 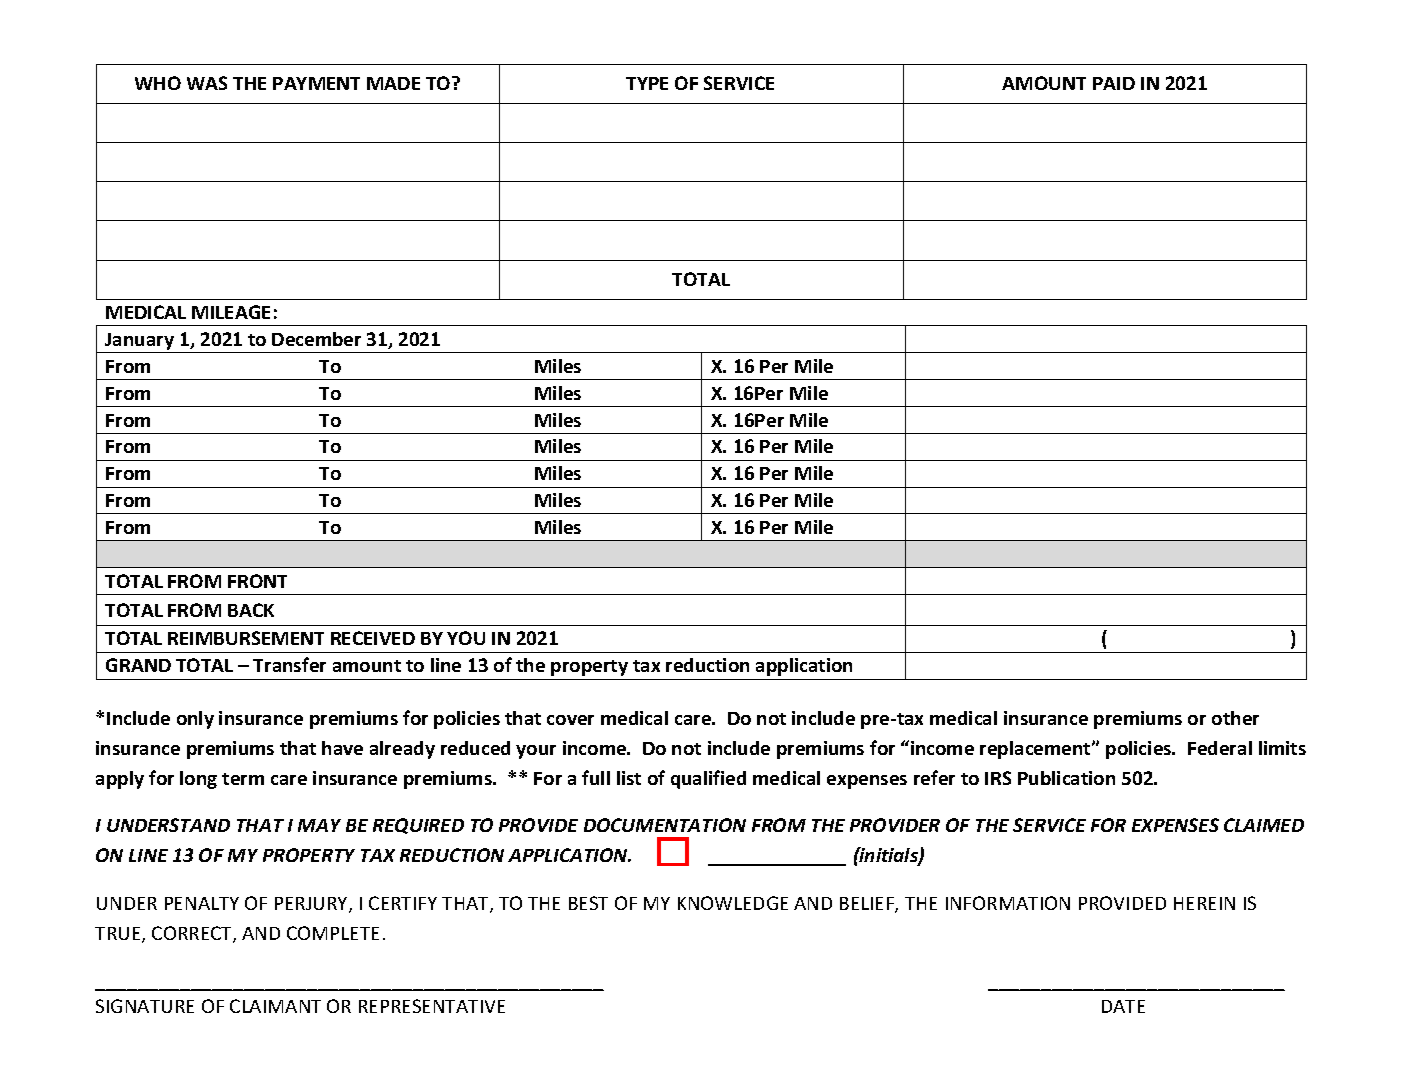 What do you see at coordinates (1220, 748) in the screenshot?
I see `Federal` at bounding box center [1220, 748].
